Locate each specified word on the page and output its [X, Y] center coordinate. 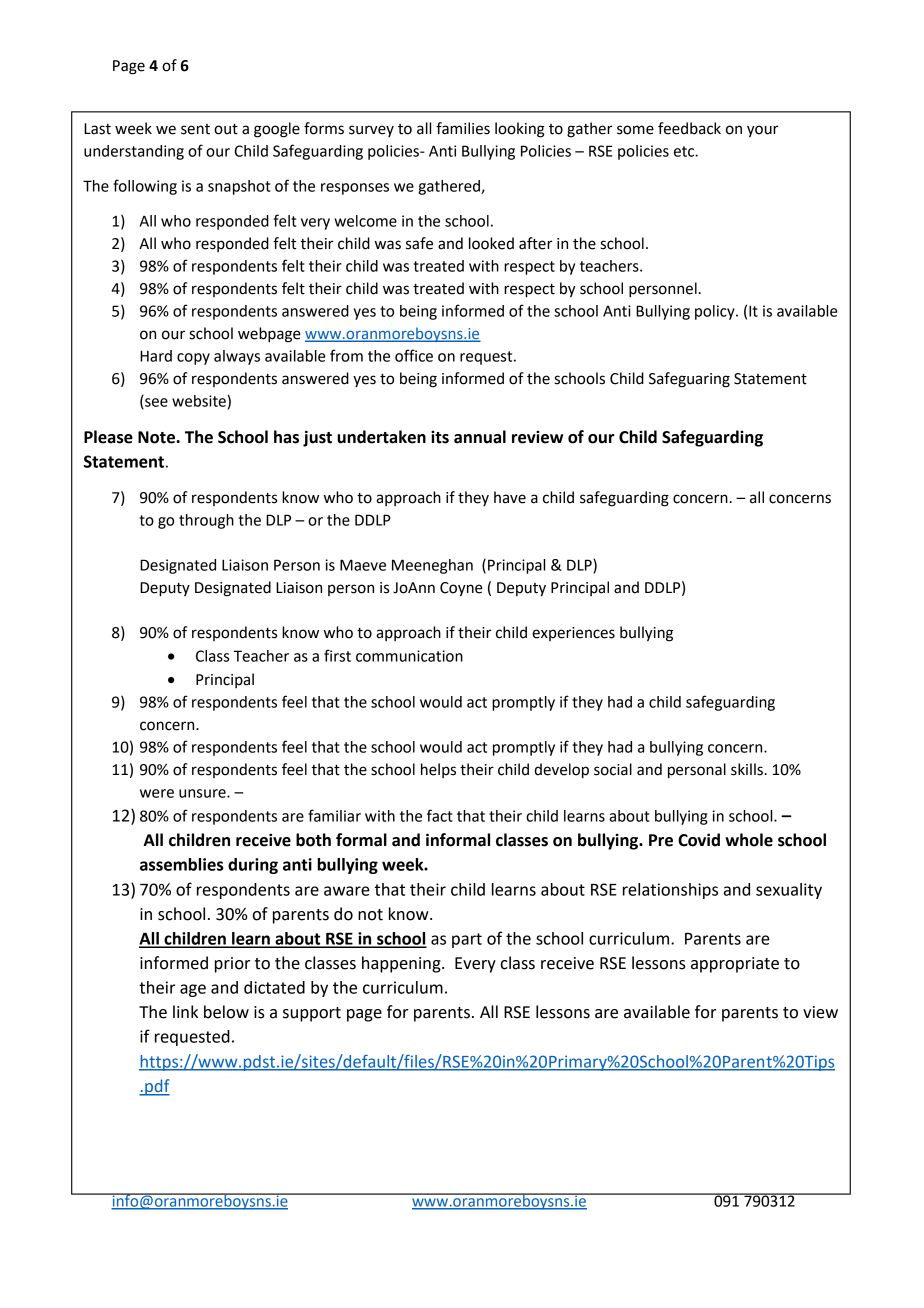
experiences [573, 634]
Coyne [461, 589]
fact [440, 815]
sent [195, 129]
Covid [699, 840]
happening [402, 964]
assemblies [181, 864]
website [199, 401]
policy [716, 312]
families [463, 128]
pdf [156, 1087]
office [414, 355]
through [206, 521]
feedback [689, 128]
